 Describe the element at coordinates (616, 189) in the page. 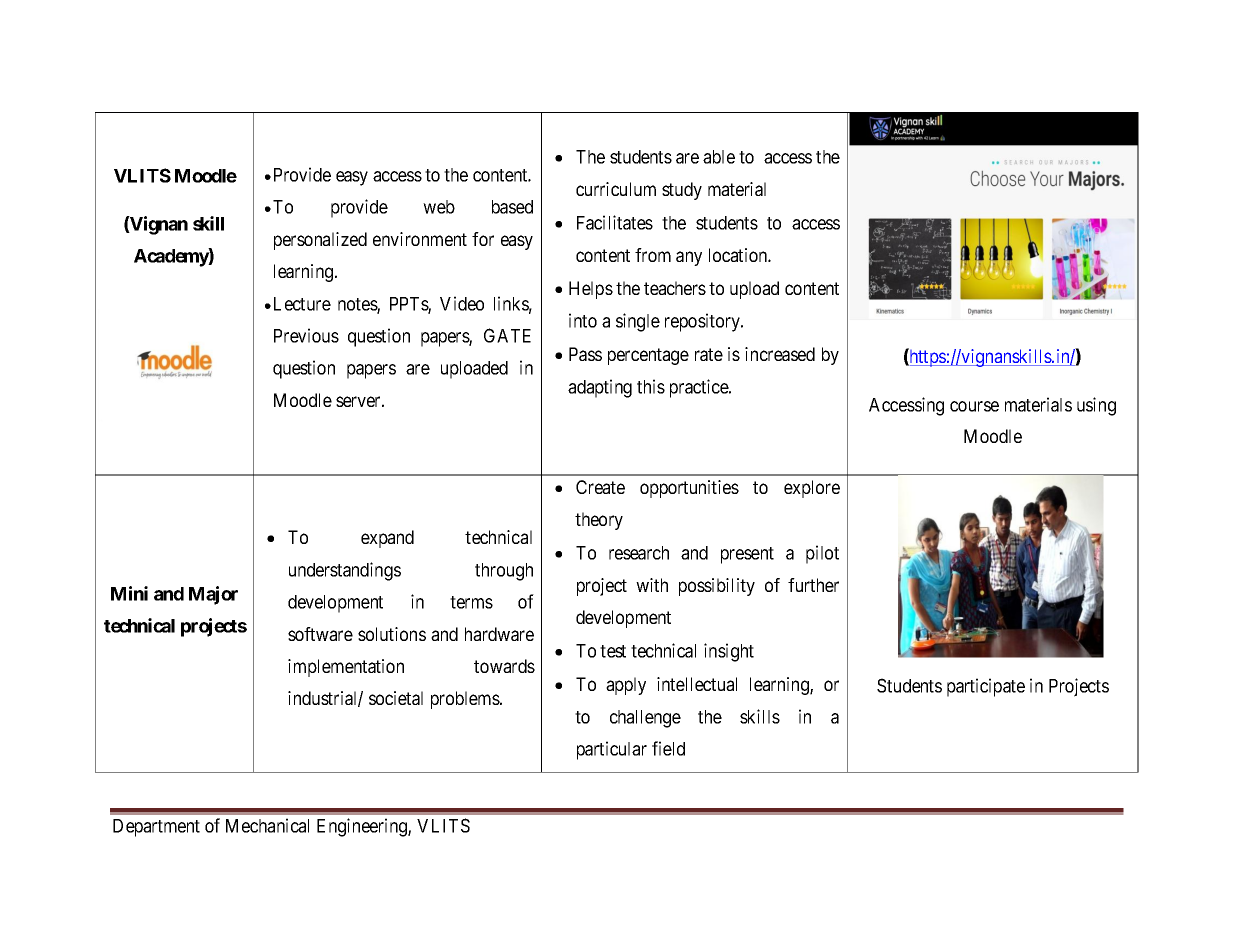

I see `curriculum` at that location.
